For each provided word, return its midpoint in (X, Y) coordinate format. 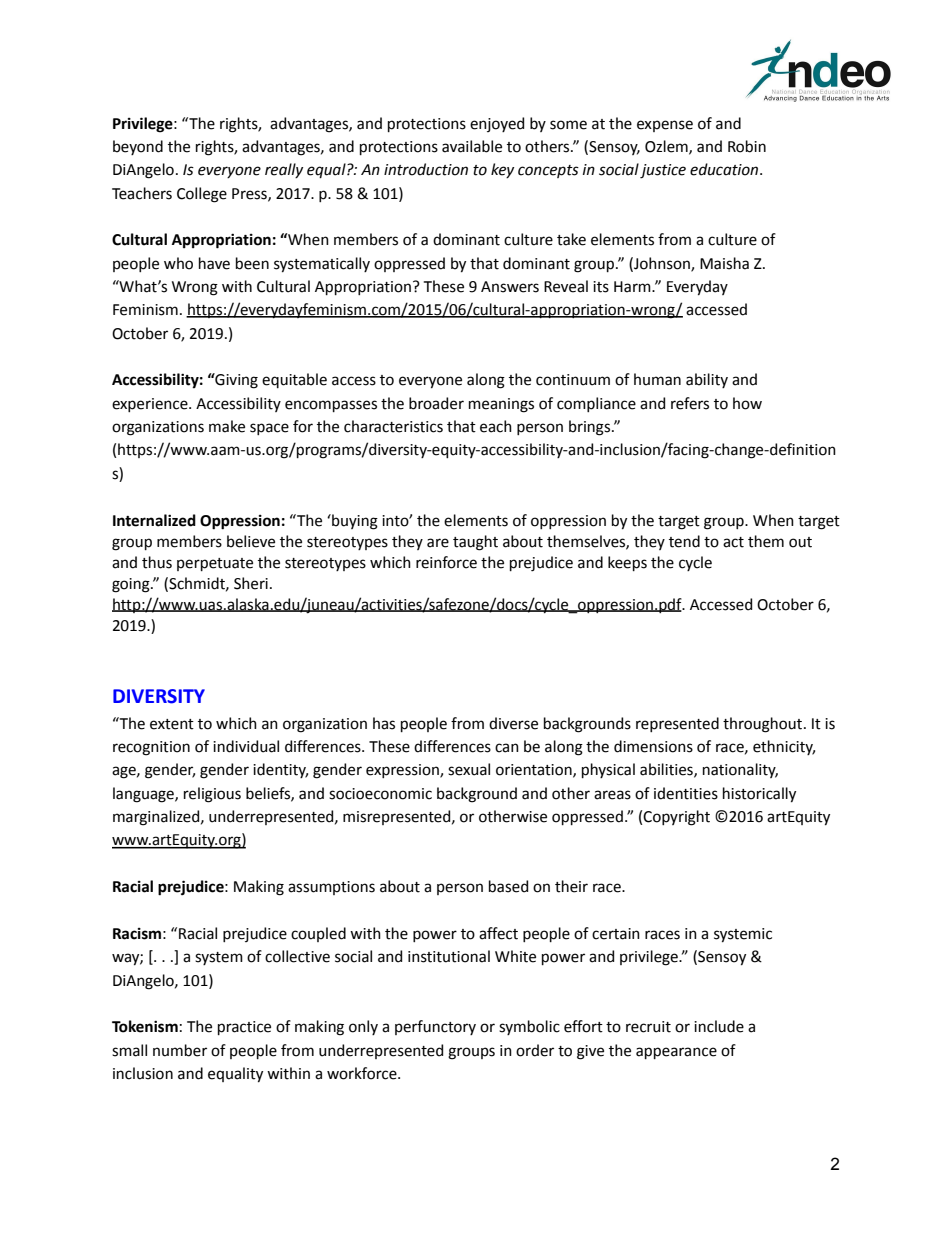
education (725, 169)
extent (172, 724)
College (202, 195)
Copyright (676, 818)
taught (475, 543)
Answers (510, 287)
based (508, 886)
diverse (513, 723)
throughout (764, 725)
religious (212, 795)
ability (707, 380)
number (180, 1050)
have (214, 263)
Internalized (154, 520)
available (472, 146)
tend (684, 541)
